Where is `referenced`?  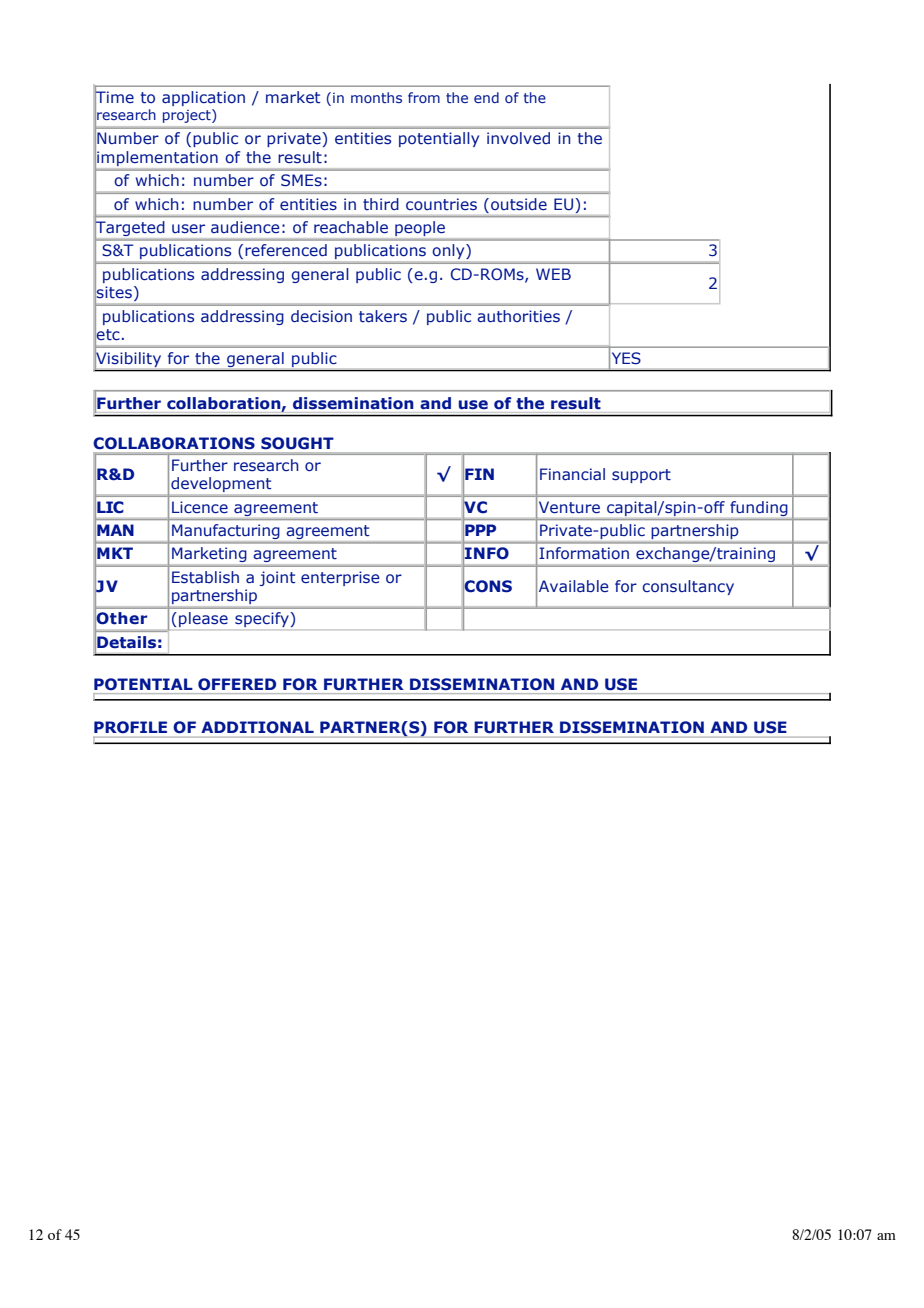
referenced is located at coordinates (286, 250).
